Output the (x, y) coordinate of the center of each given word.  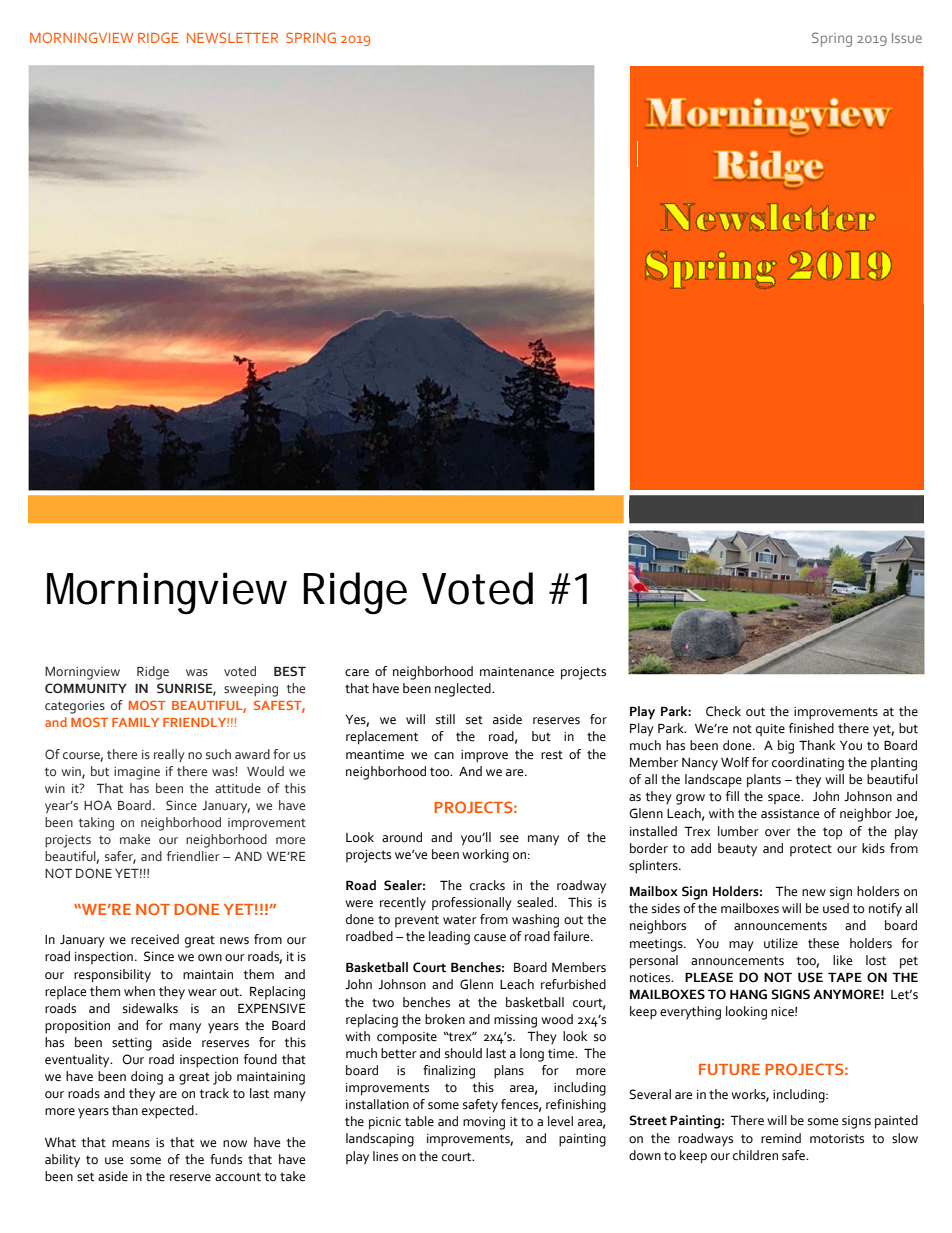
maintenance (517, 672)
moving (484, 1123)
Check (723, 711)
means (131, 1144)
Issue (907, 38)
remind (781, 1138)
